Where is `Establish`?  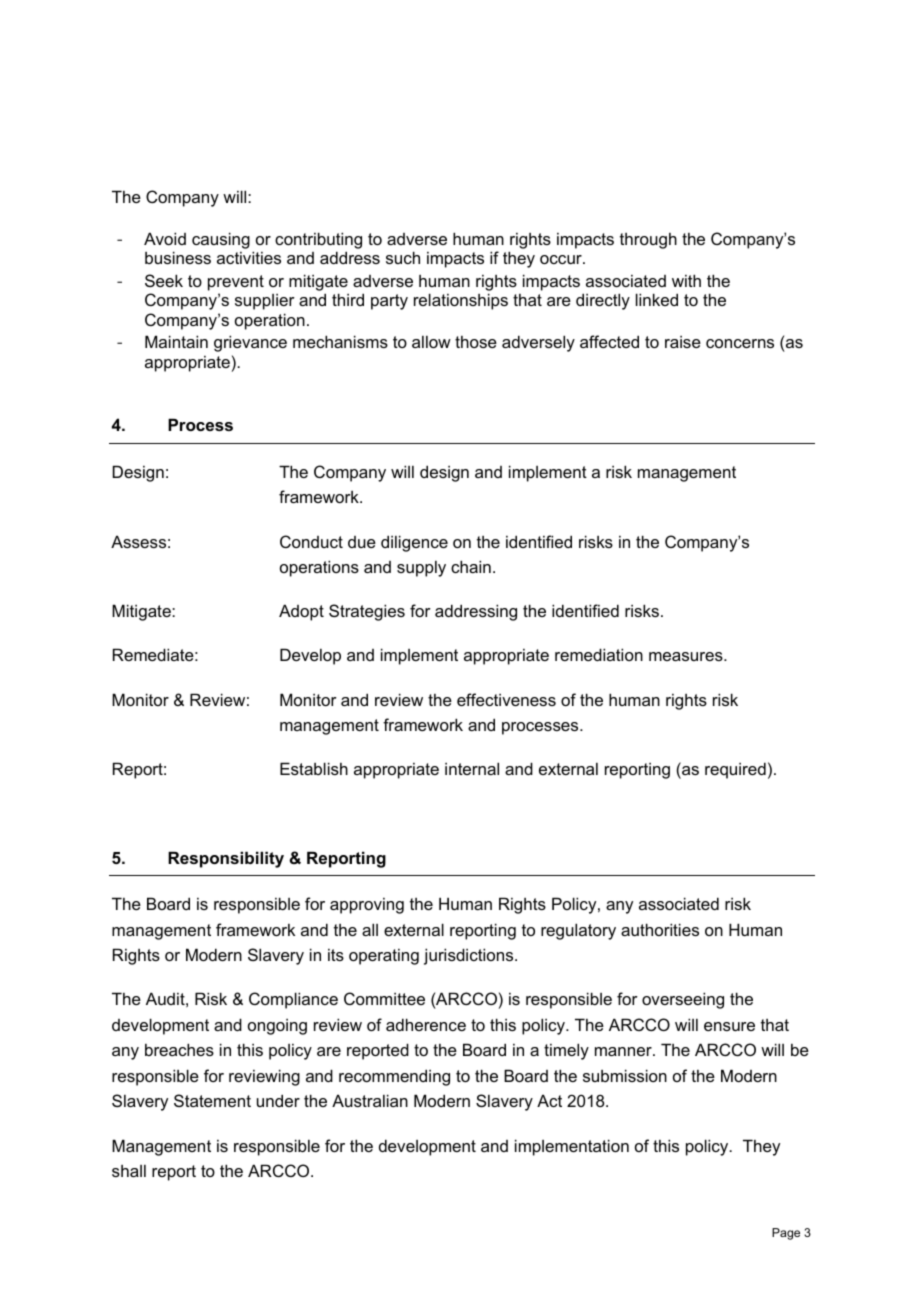
Establish is located at coordinates (314, 768).
